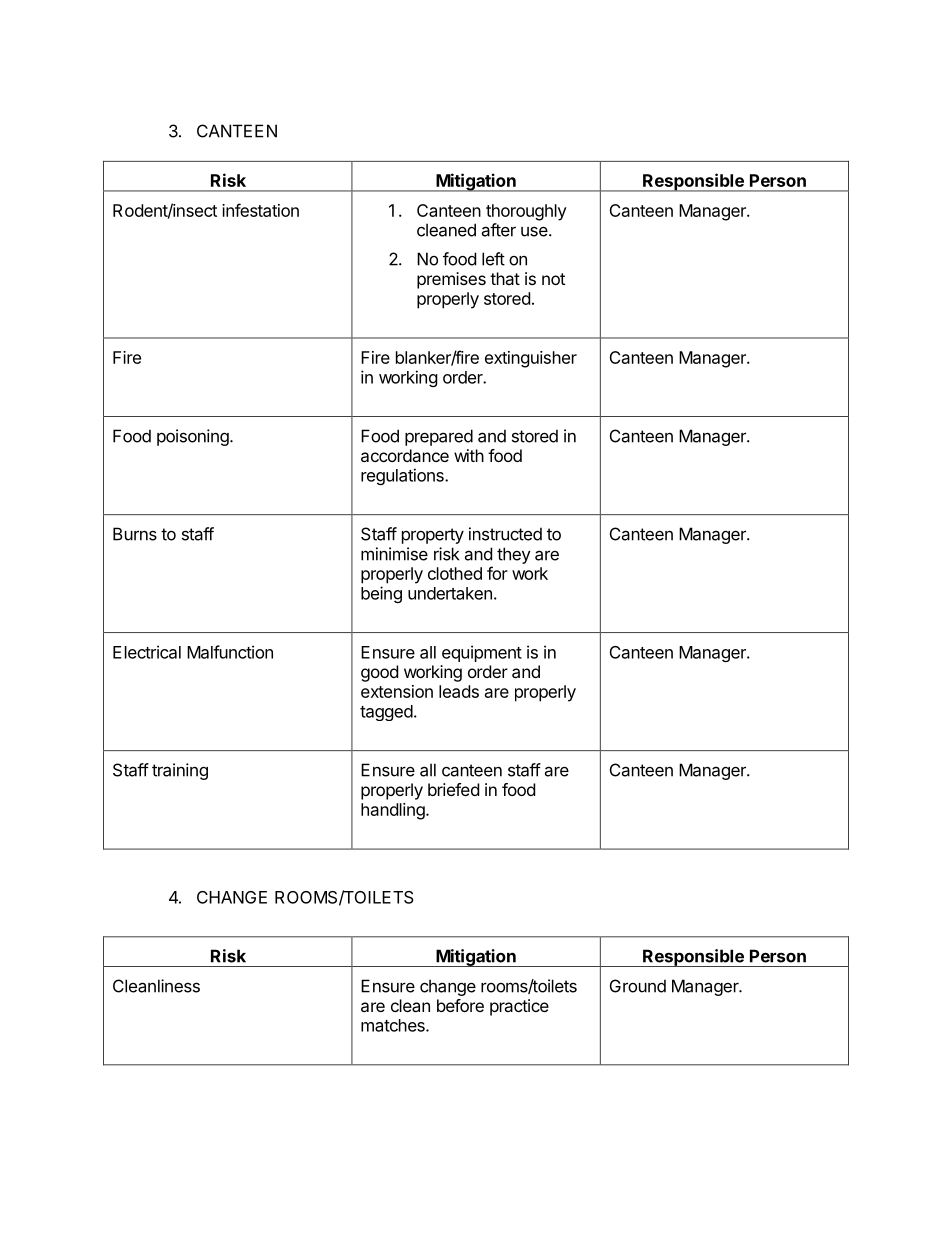  What do you see at coordinates (381, 594) in the screenshot?
I see `being` at bounding box center [381, 594].
